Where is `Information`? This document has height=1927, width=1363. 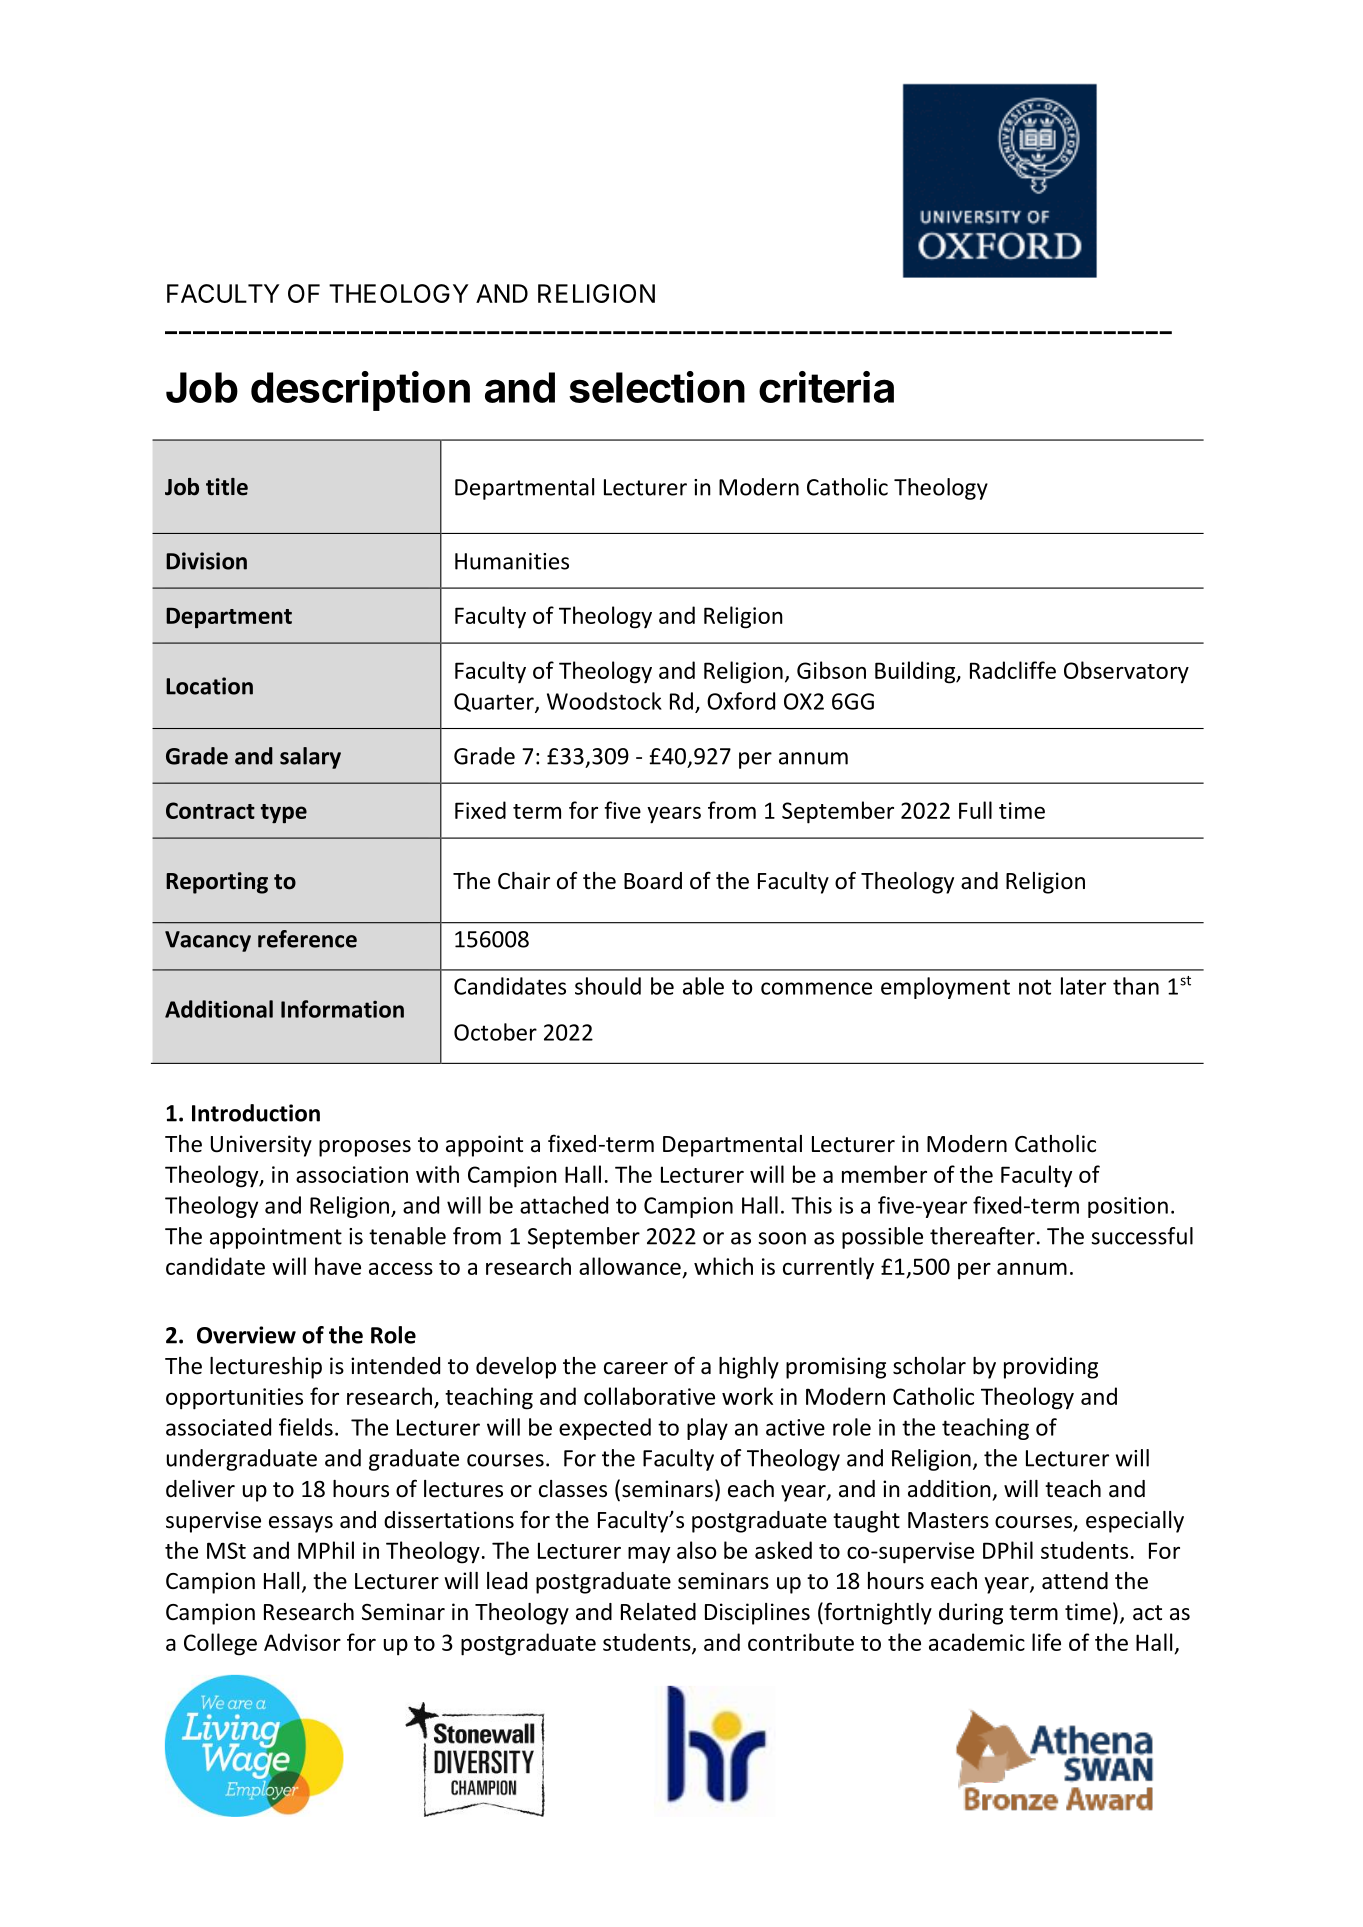
Information is located at coordinates (342, 1009).
